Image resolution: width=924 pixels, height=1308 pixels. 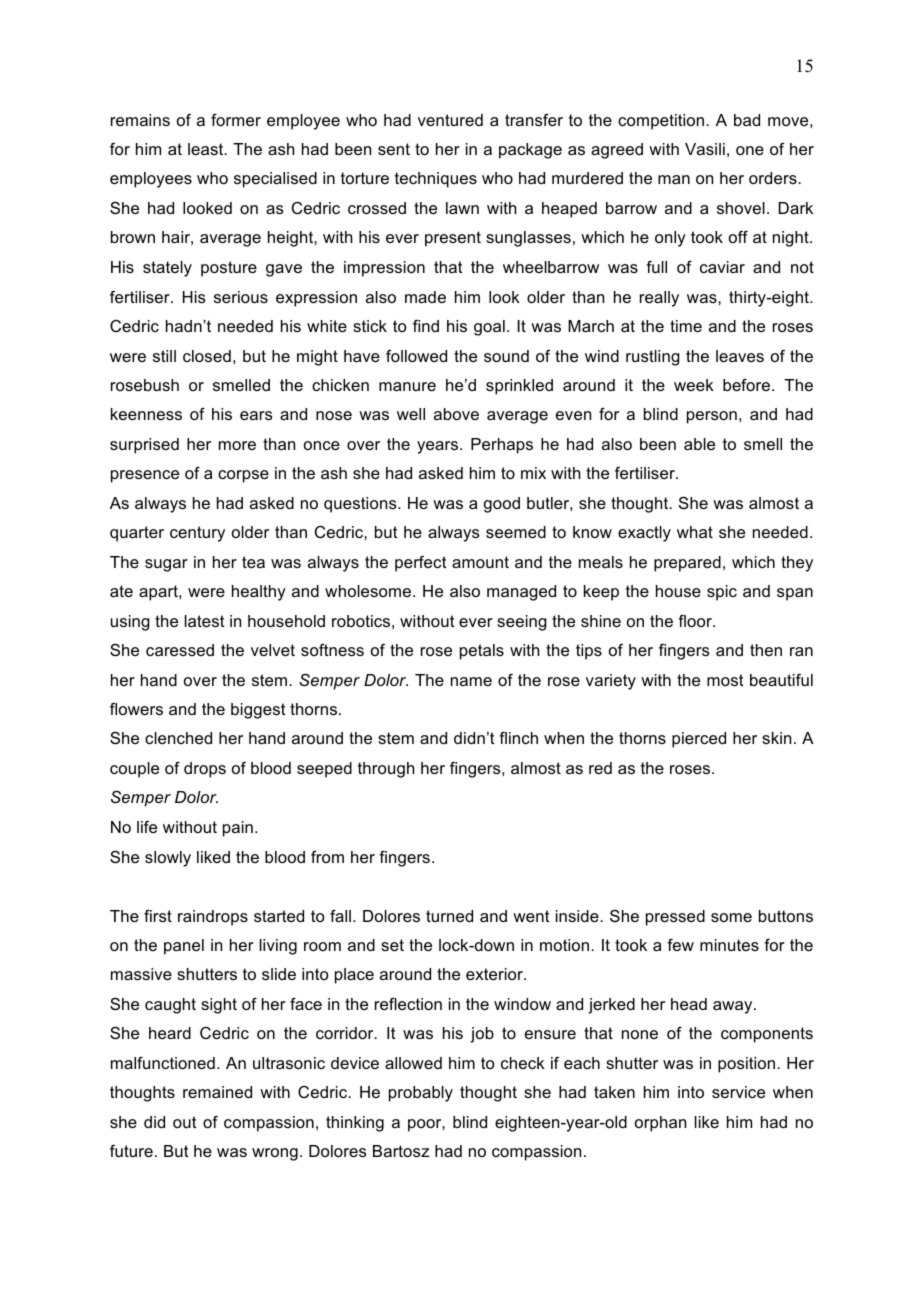 What do you see at coordinates (705, 149) in the image?
I see `Vasili` at bounding box center [705, 149].
